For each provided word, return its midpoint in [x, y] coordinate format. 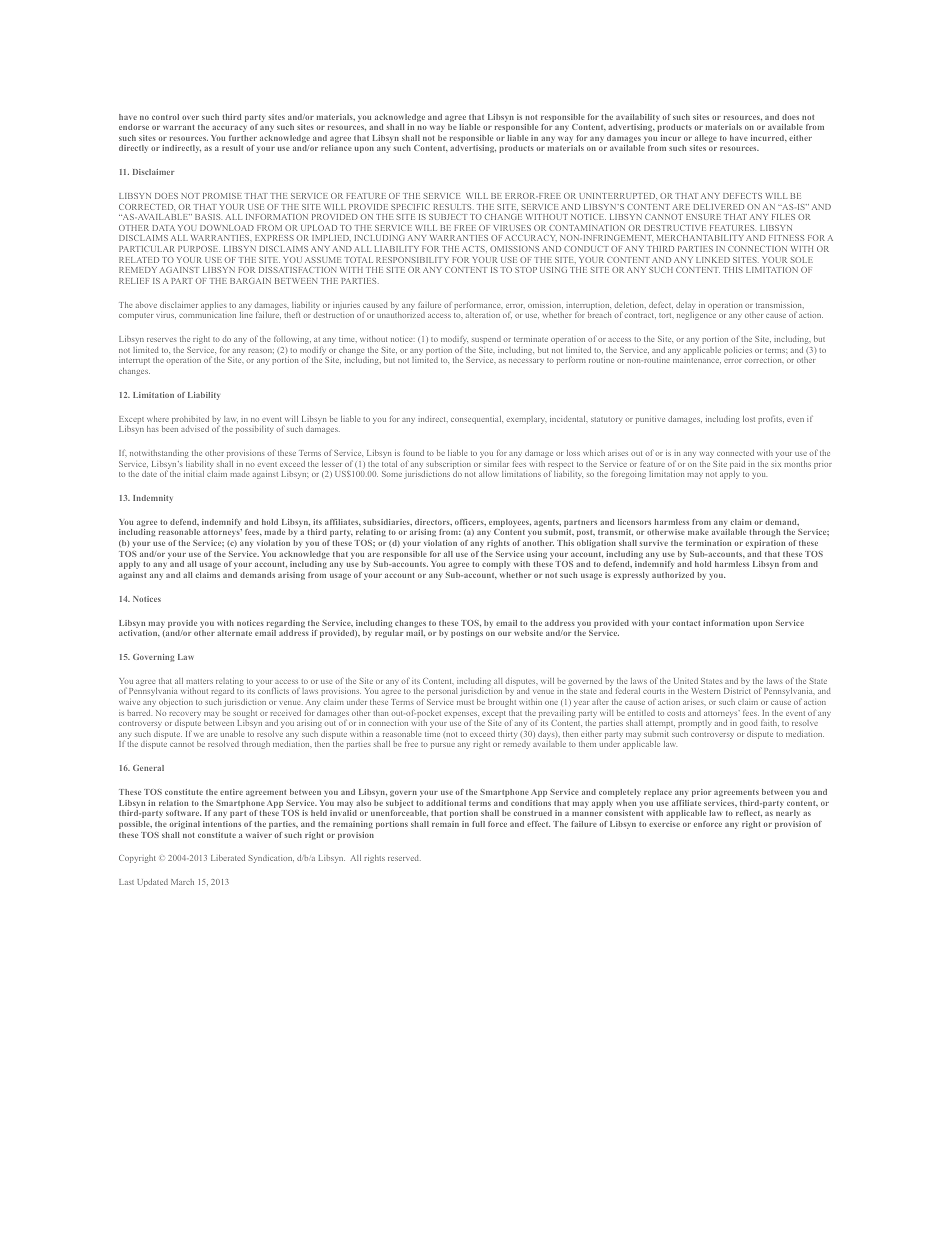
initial [194, 474]
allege [705, 140]
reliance [336, 148]
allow [489, 474]
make [698, 532]
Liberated [228, 858]
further [243, 138]
